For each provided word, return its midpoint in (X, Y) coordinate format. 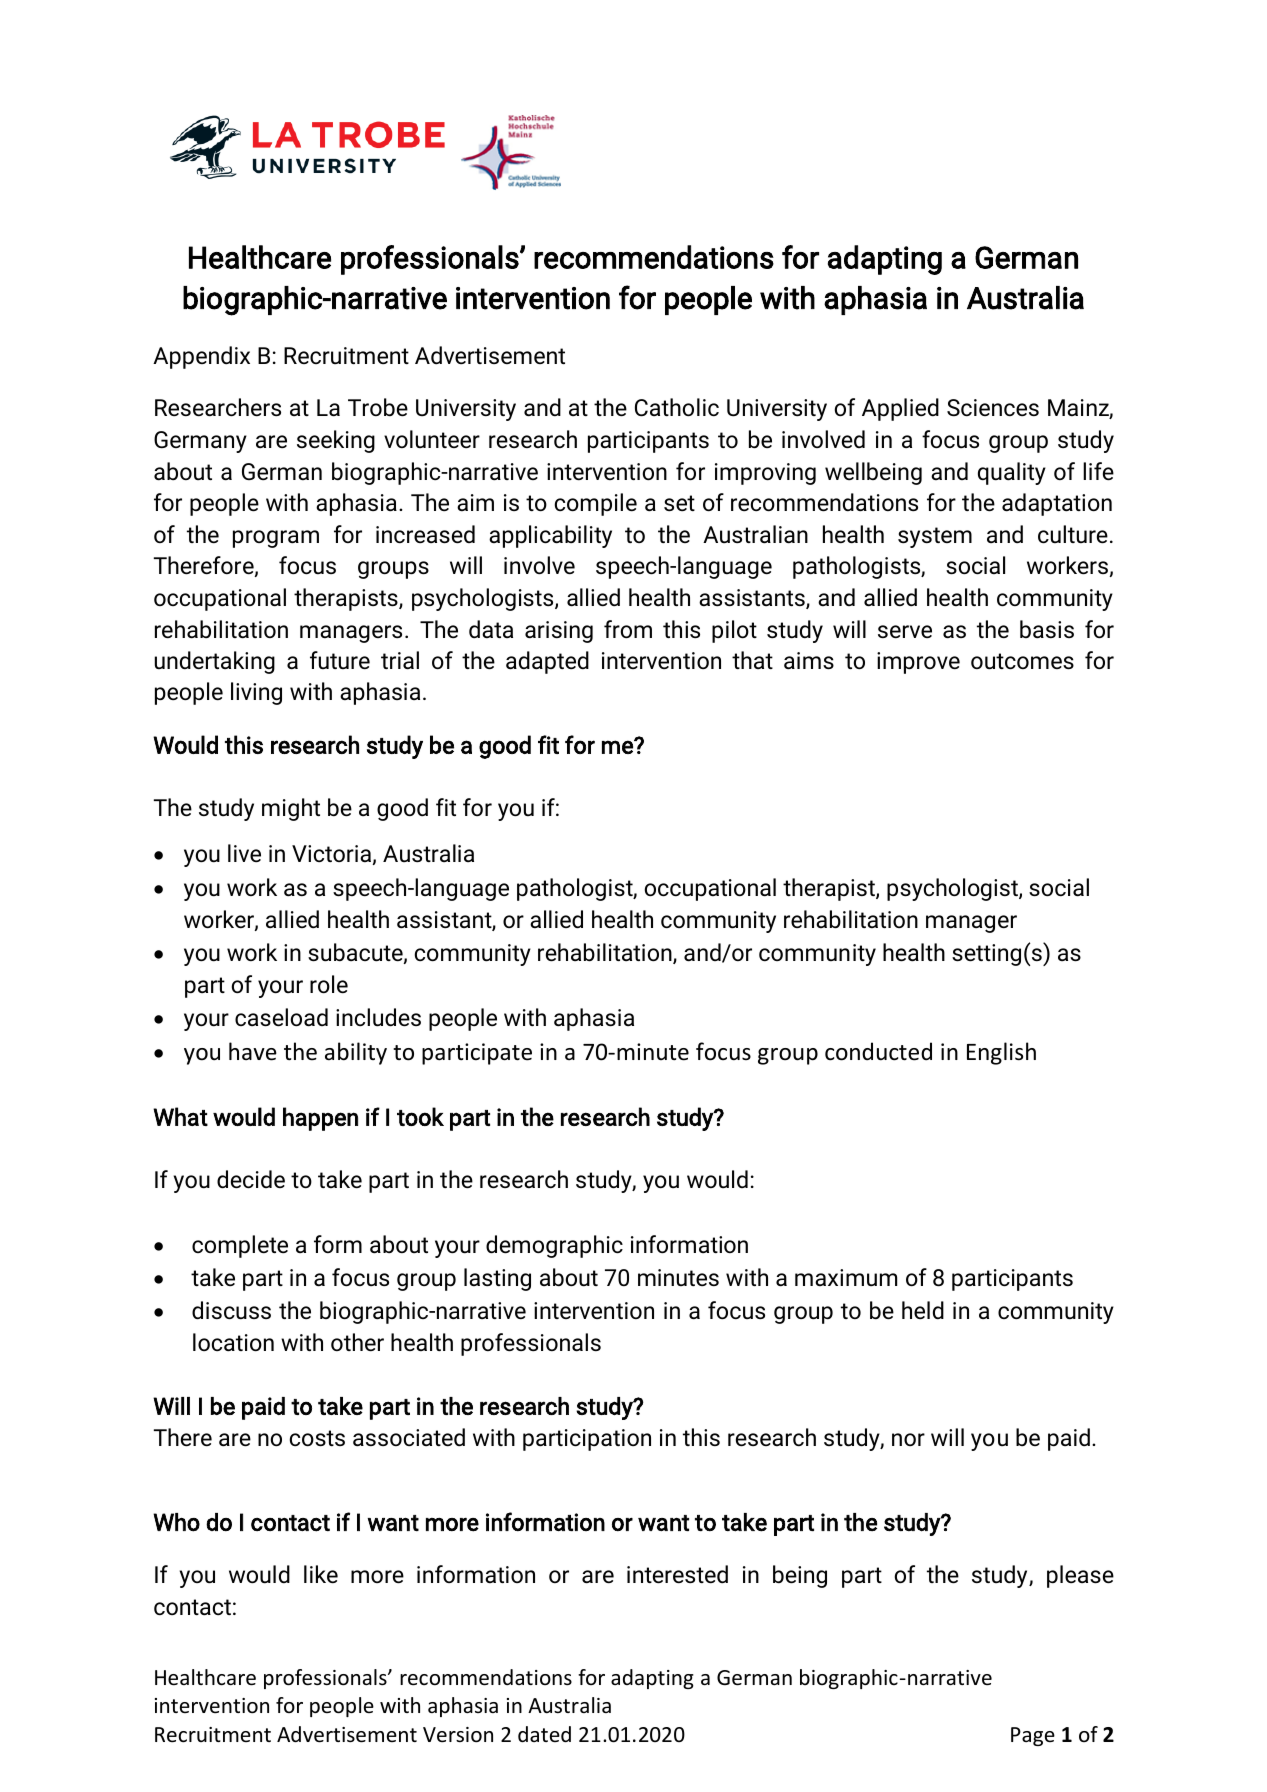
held (923, 1310)
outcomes (1022, 661)
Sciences (993, 408)
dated (544, 1734)
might (291, 809)
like (321, 1574)
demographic (554, 1246)
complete (240, 1246)
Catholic (677, 407)
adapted (547, 662)
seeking (336, 441)
